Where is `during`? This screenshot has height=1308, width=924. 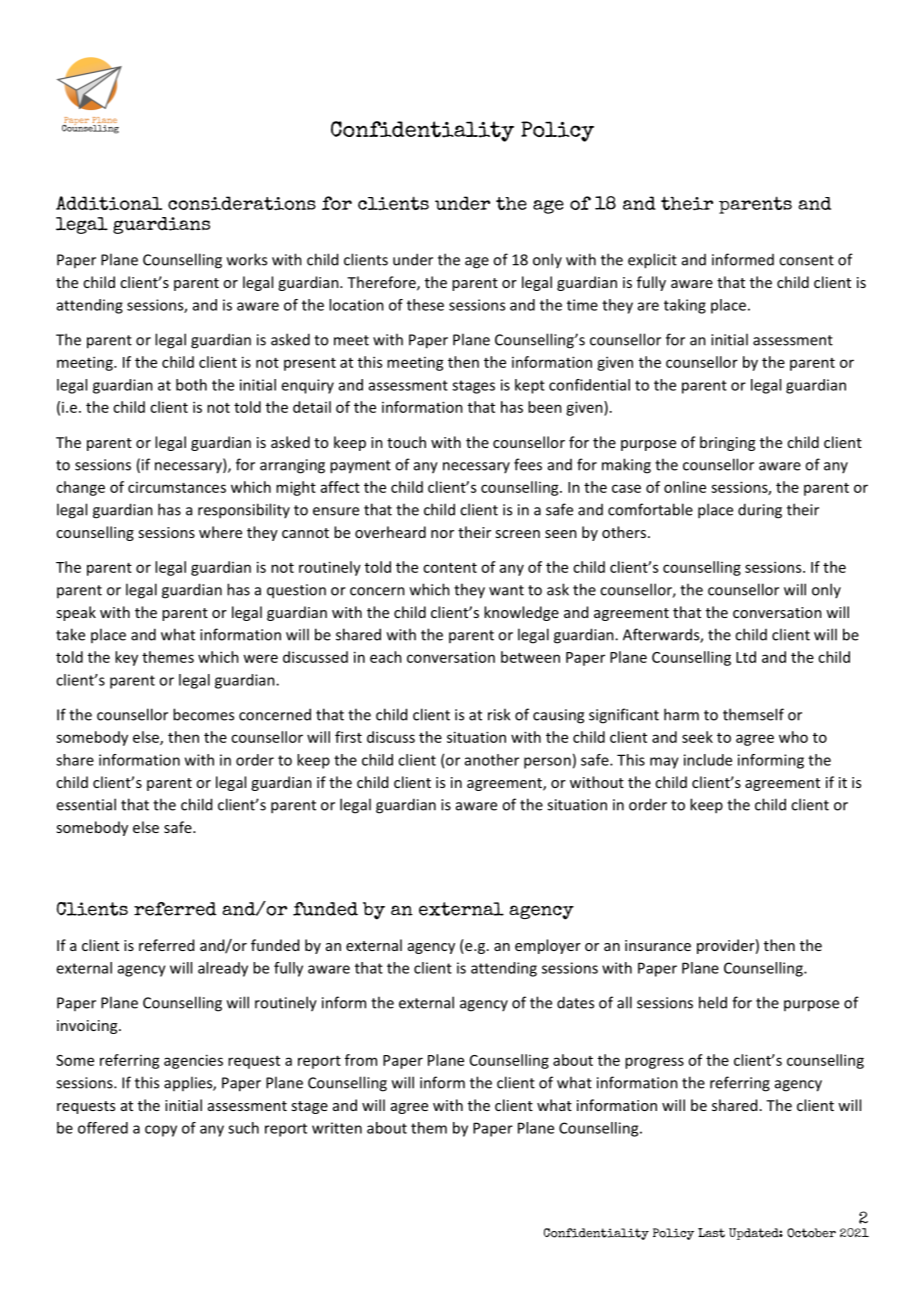
during is located at coordinates (760, 511).
